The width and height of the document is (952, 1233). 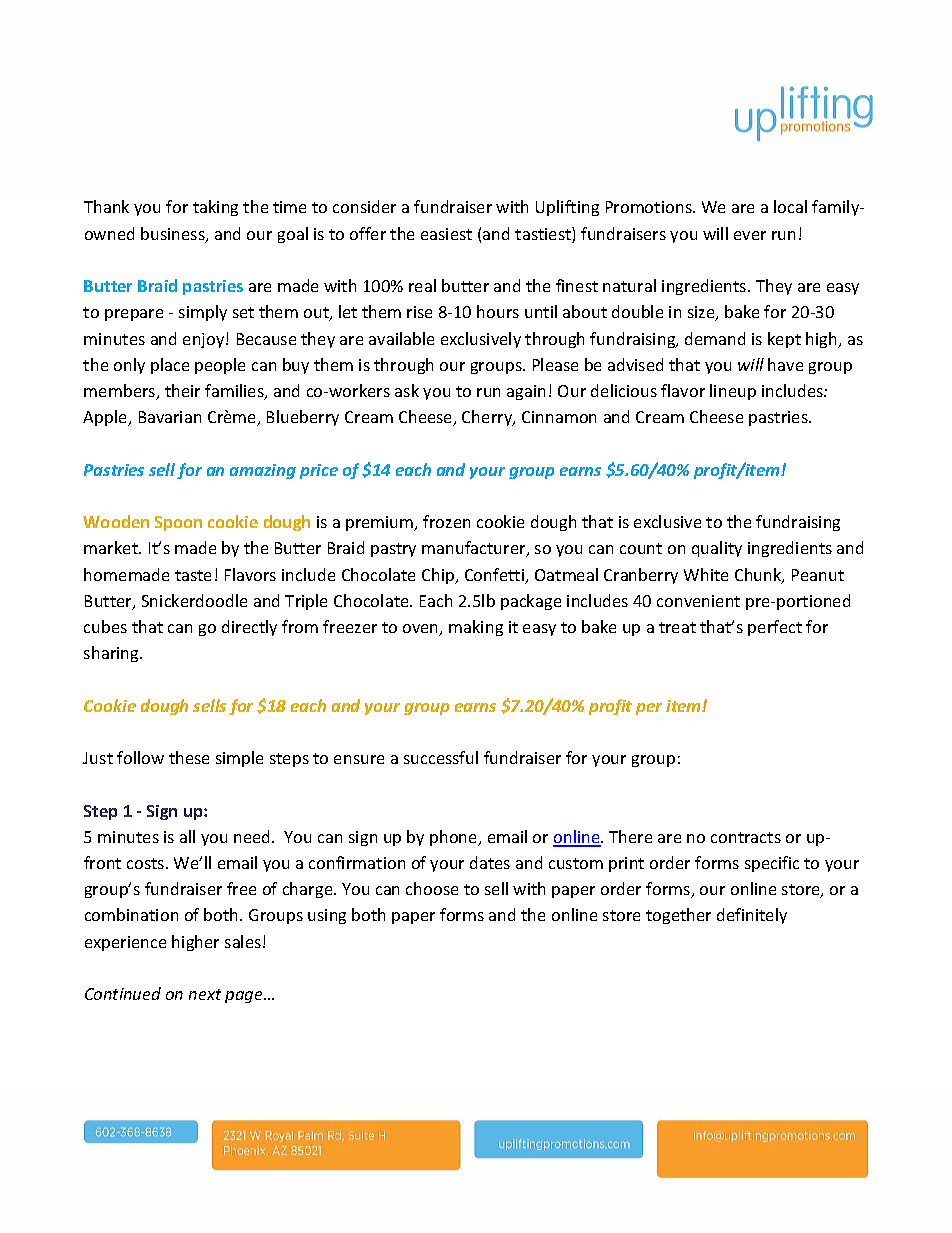 I want to click on choose, so click(x=432, y=888).
